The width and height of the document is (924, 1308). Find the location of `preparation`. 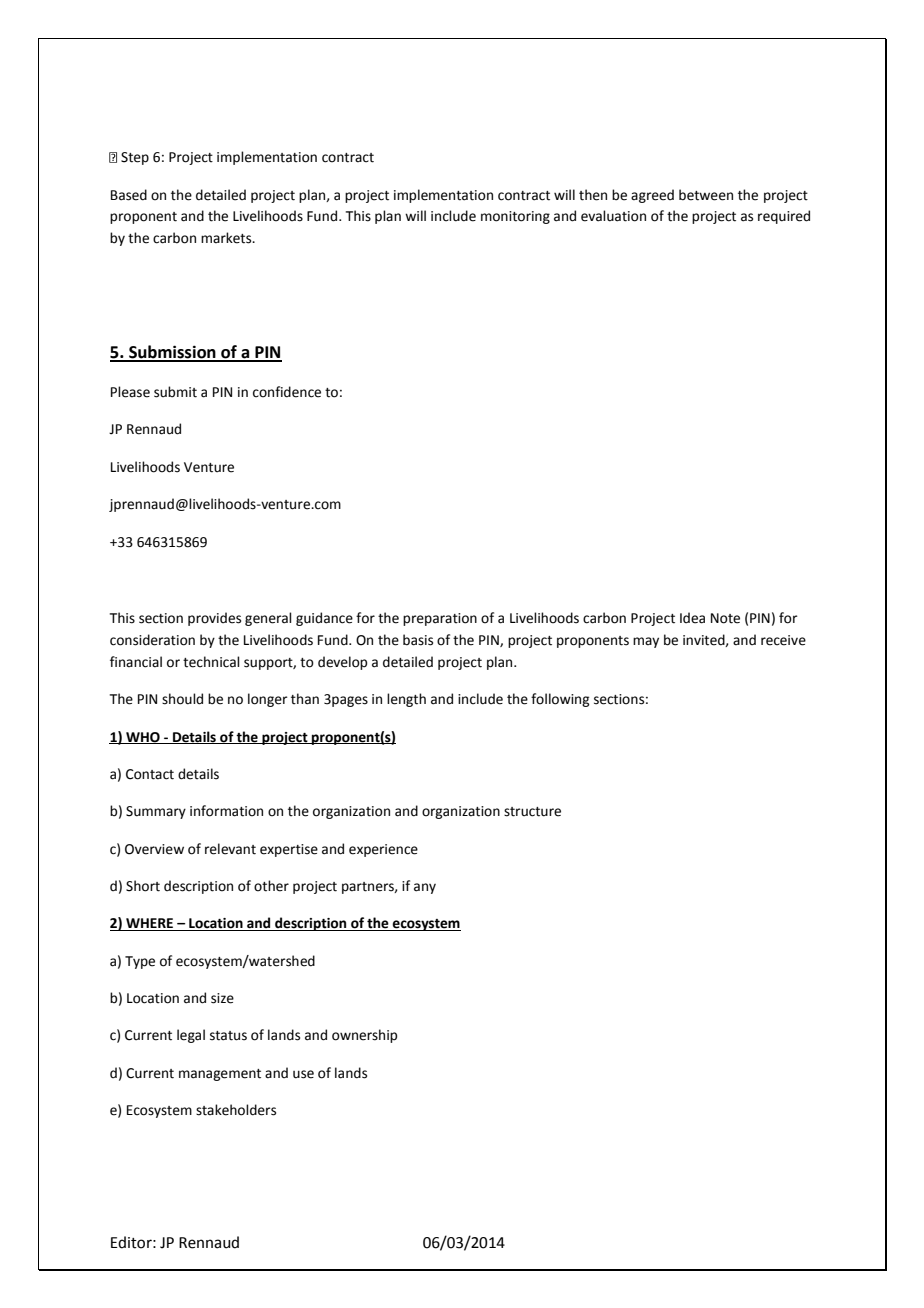

preparation is located at coordinates (440, 619).
